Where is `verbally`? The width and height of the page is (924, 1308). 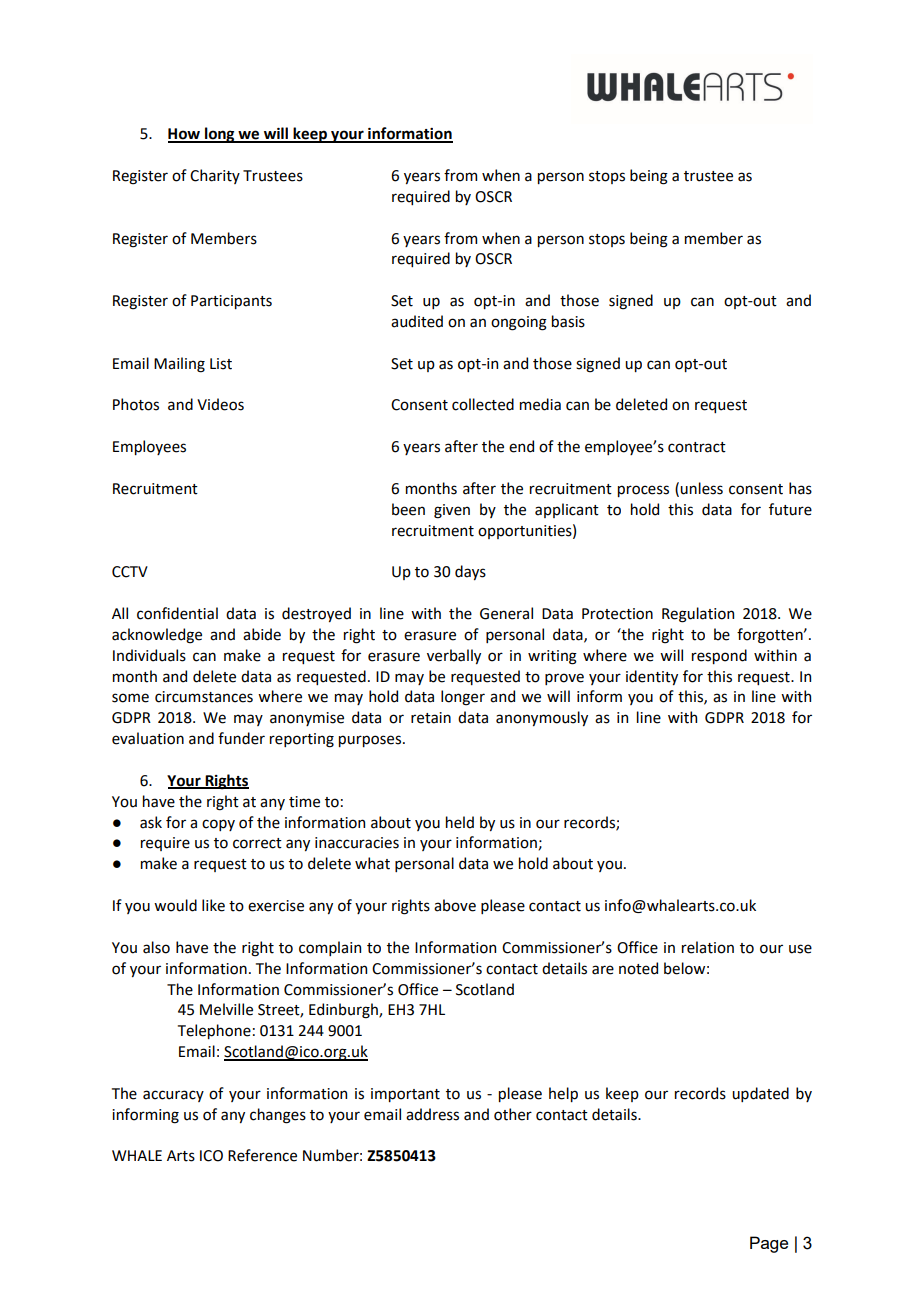 verbally is located at coordinates (454, 656).
